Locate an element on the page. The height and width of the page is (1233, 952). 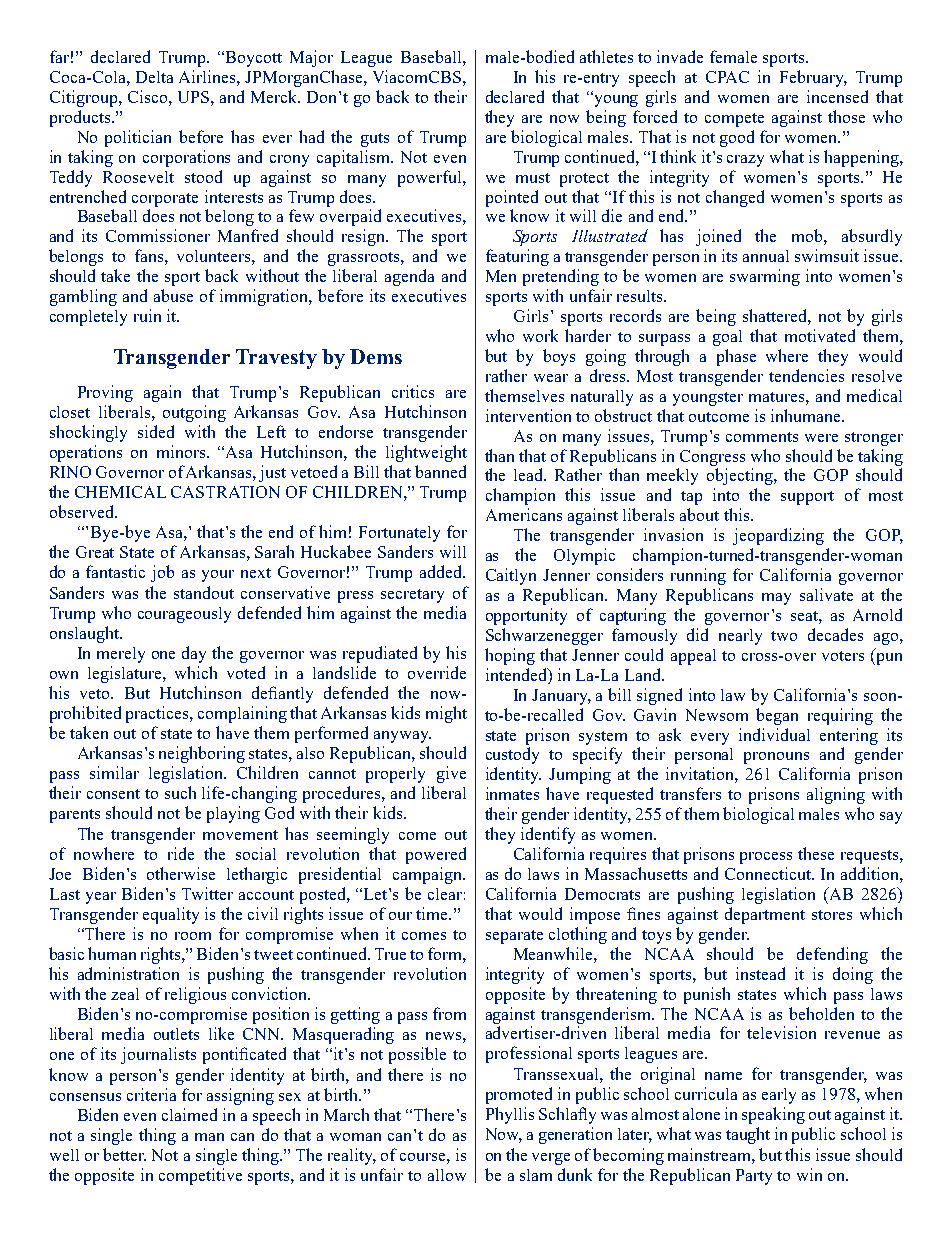
February is located at coordinates (813, 78).
